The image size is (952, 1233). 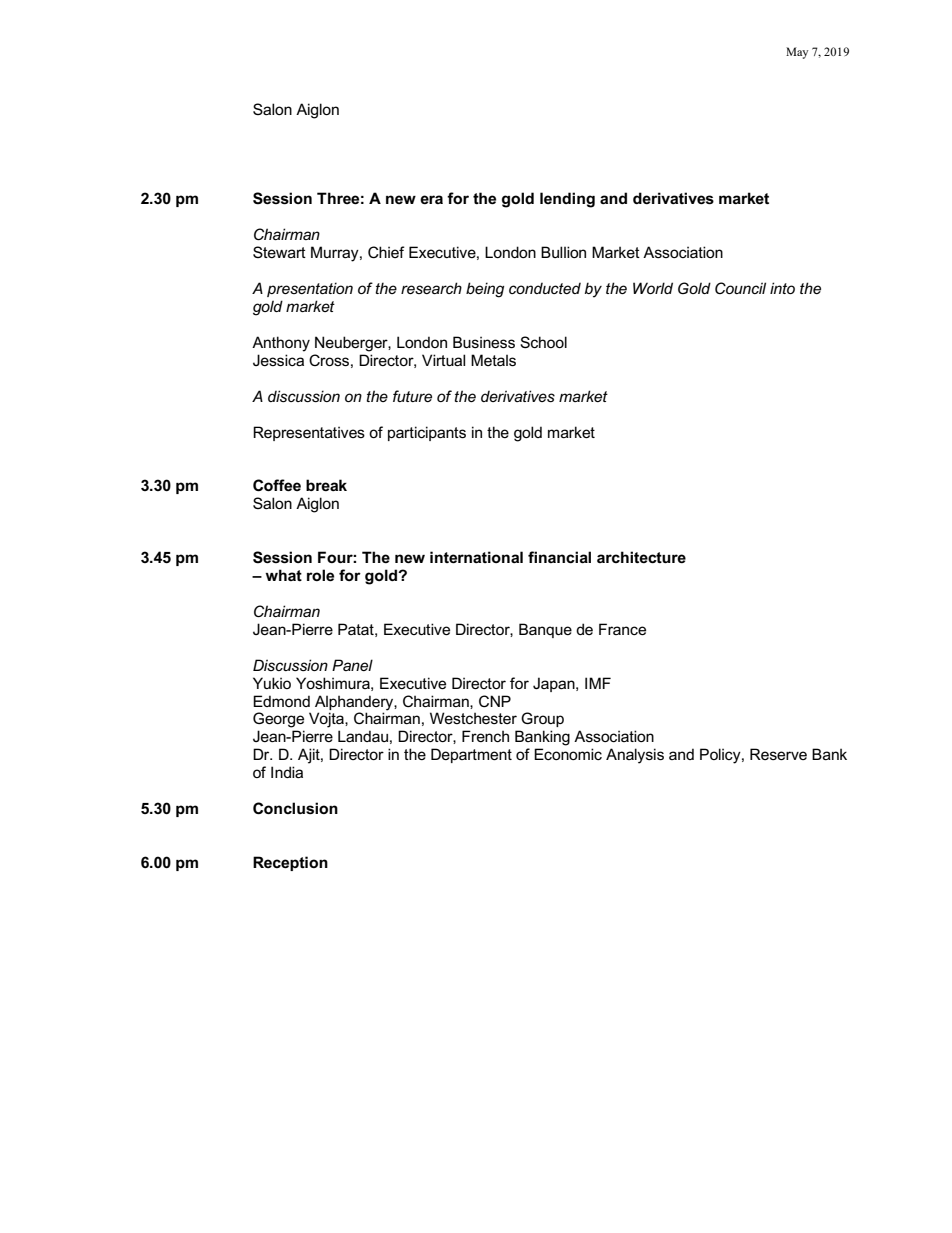 What do you see at coordinates (320, 575) in the page?
I see `role` at bounding box center [320, 575].
